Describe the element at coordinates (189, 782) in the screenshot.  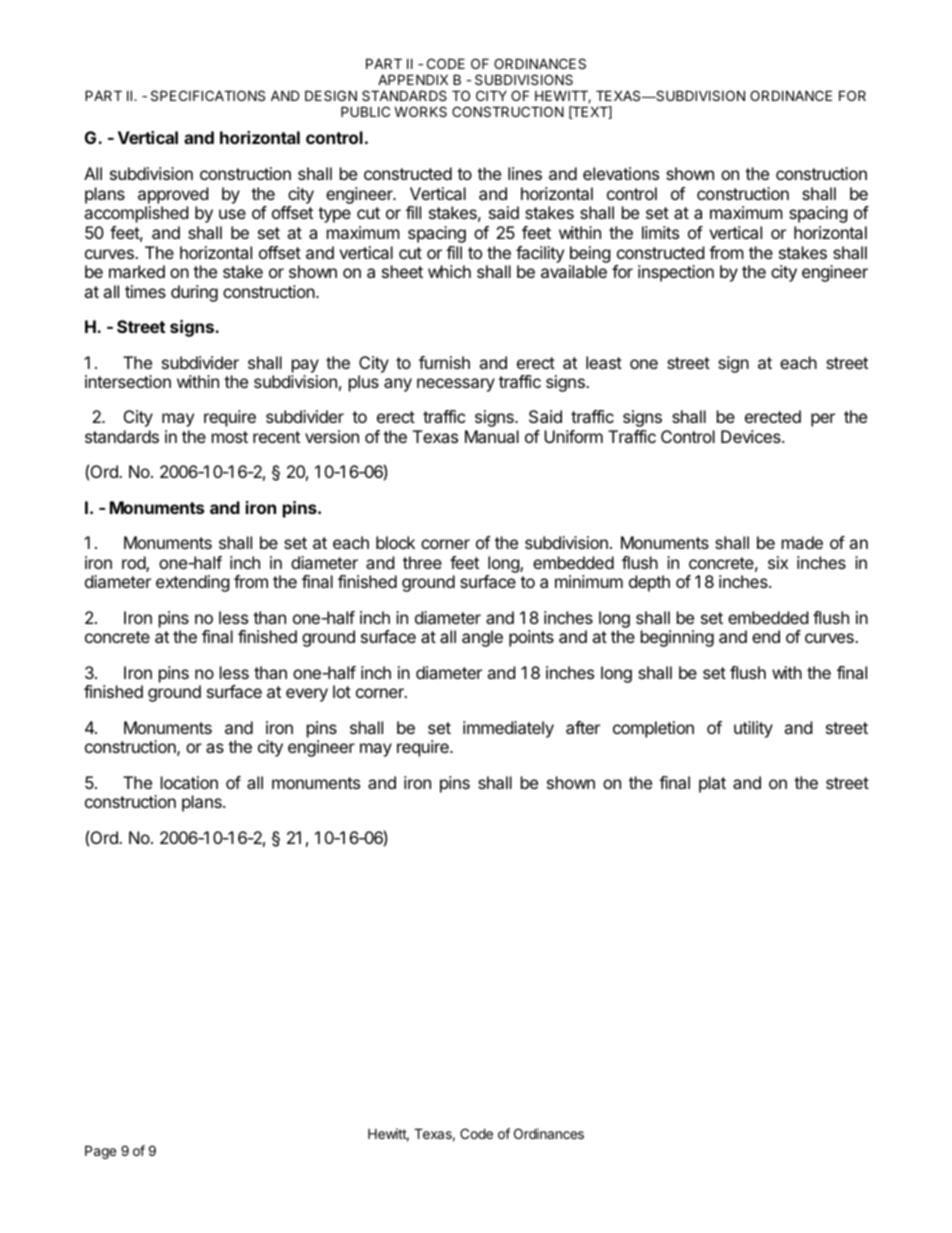
I see `location` at that location.
